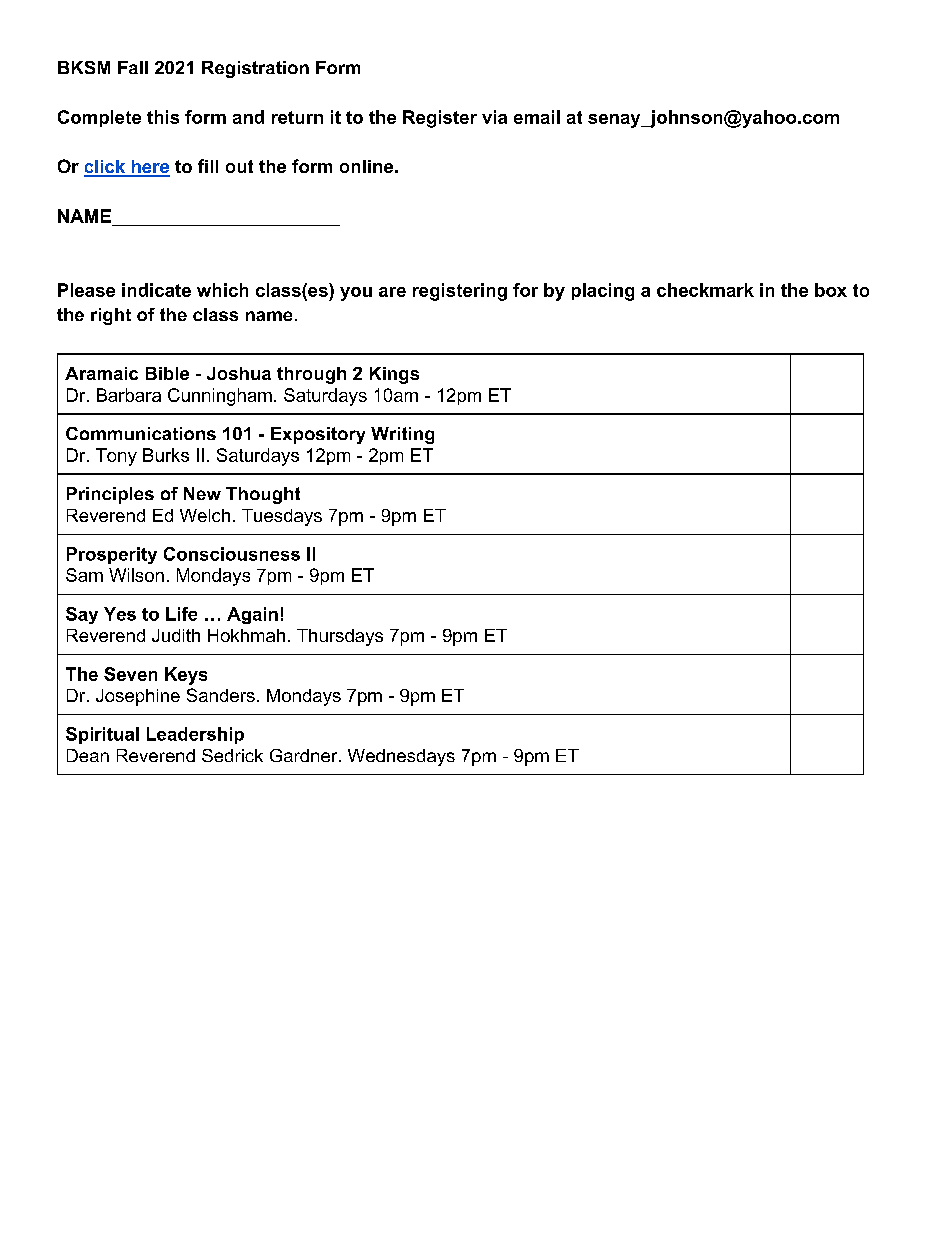 This screenshot has height=1233, width=952. What do you see at coordinates (392, 292) in the screenshot?
I see `are` at bounding box center [392, 292].
